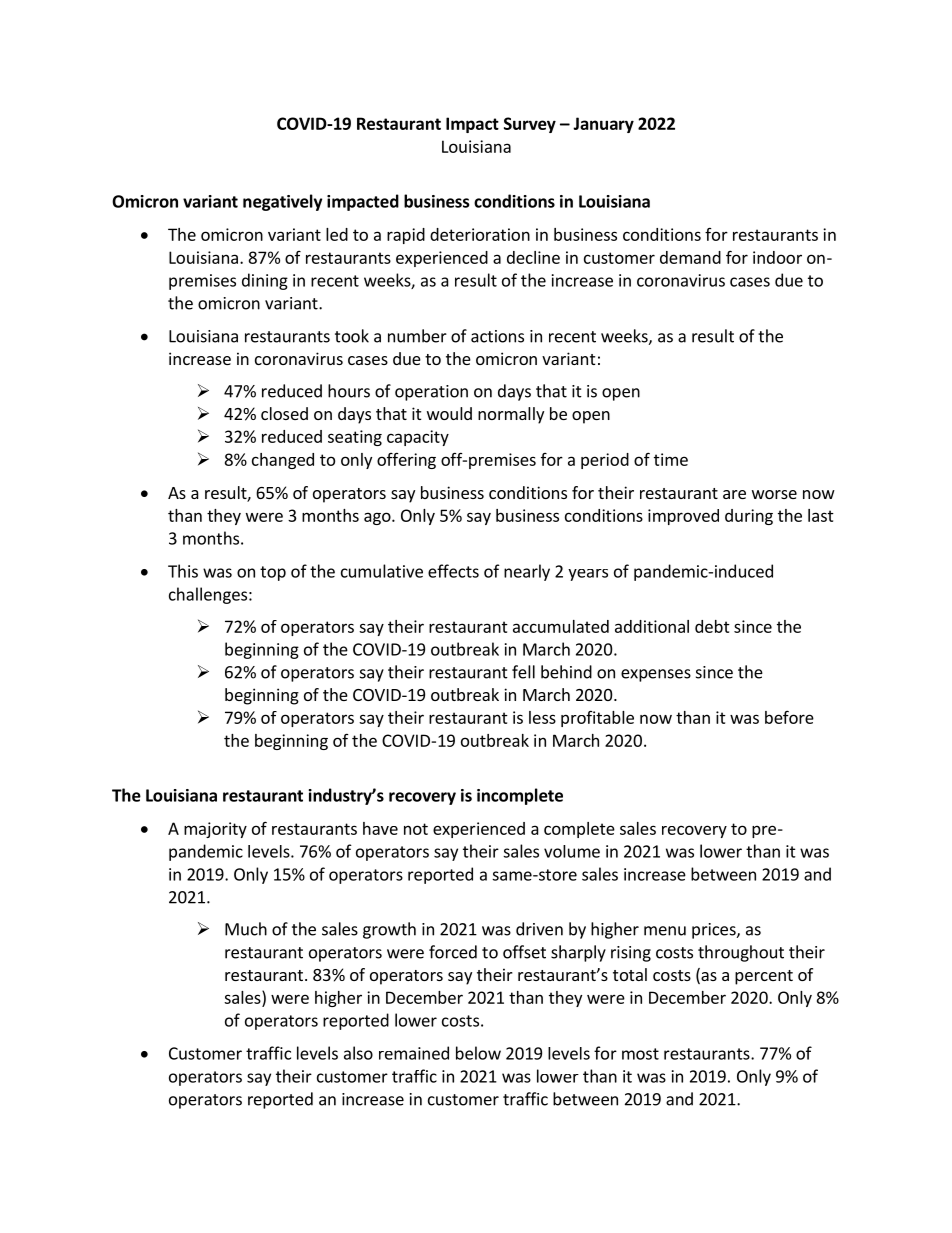 This screenshot has height=1233, width=952. What do you see at coordinates (712, 626) in the screenshot?
I see `debt` at bounding box center [712, 626].
